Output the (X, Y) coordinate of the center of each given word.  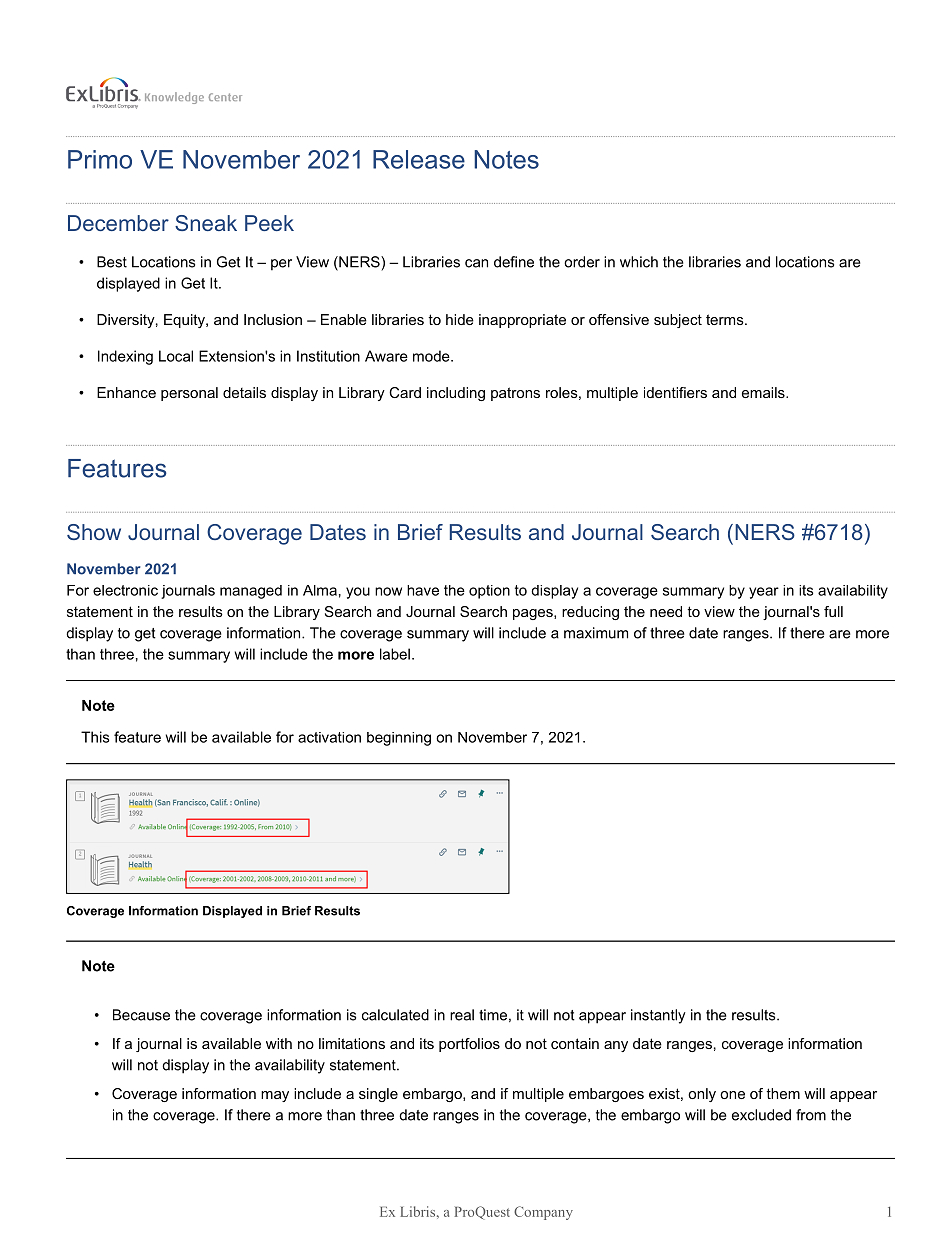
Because (141, 1015)
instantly (658, 1016)
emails (764, 392)
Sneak (206, 223)
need (666, 611)
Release (419, 159)
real (462, 1015)
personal (189, 394)
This (95, 737)
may (275, 1096)
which (639, 262)
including (456, 394)
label (395, 654)
